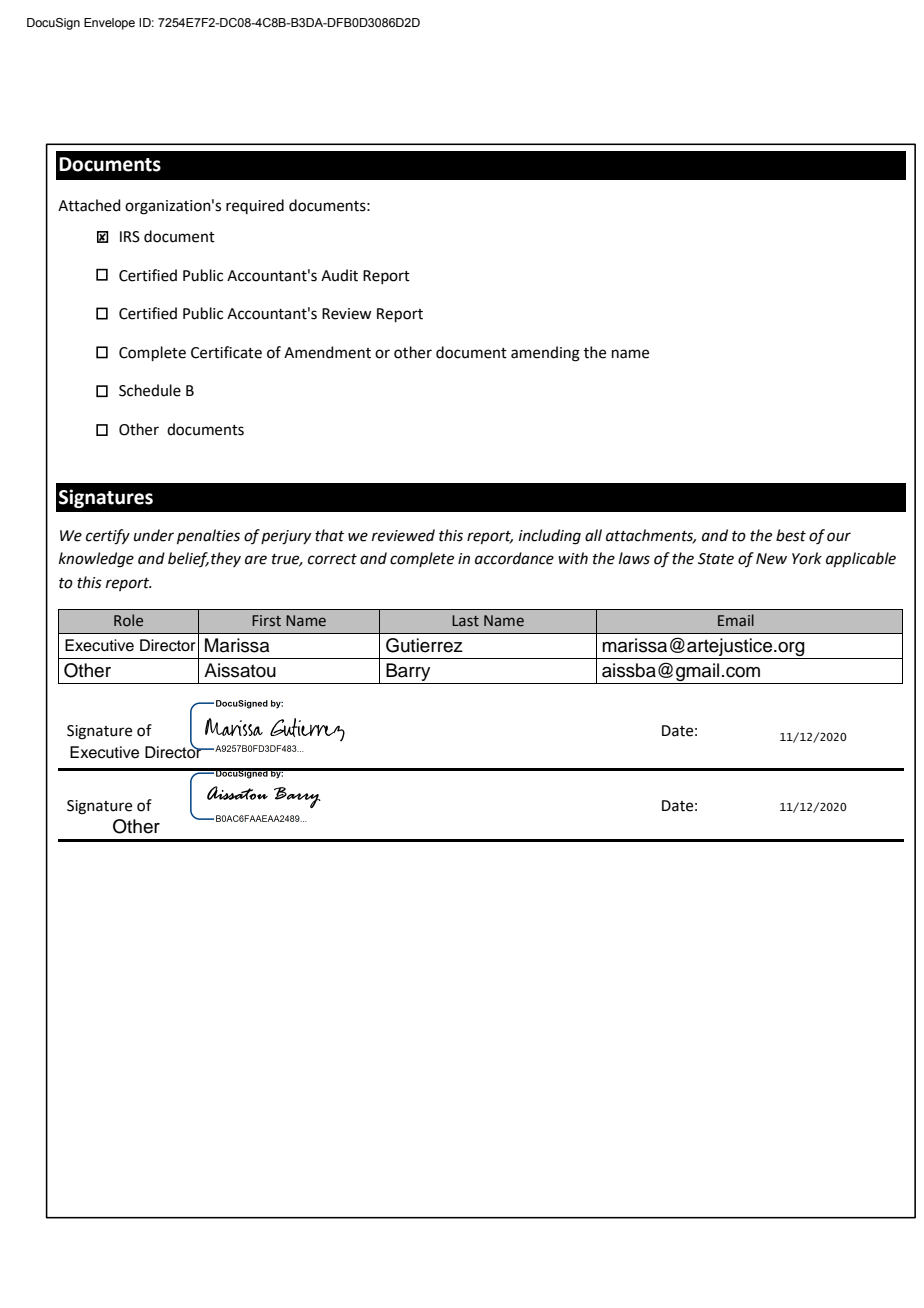 The width and height of the page is (924, 1308). What do you see at coordinates (839, 537) in the page?
I see `our` at bounding box center [839, 537].
